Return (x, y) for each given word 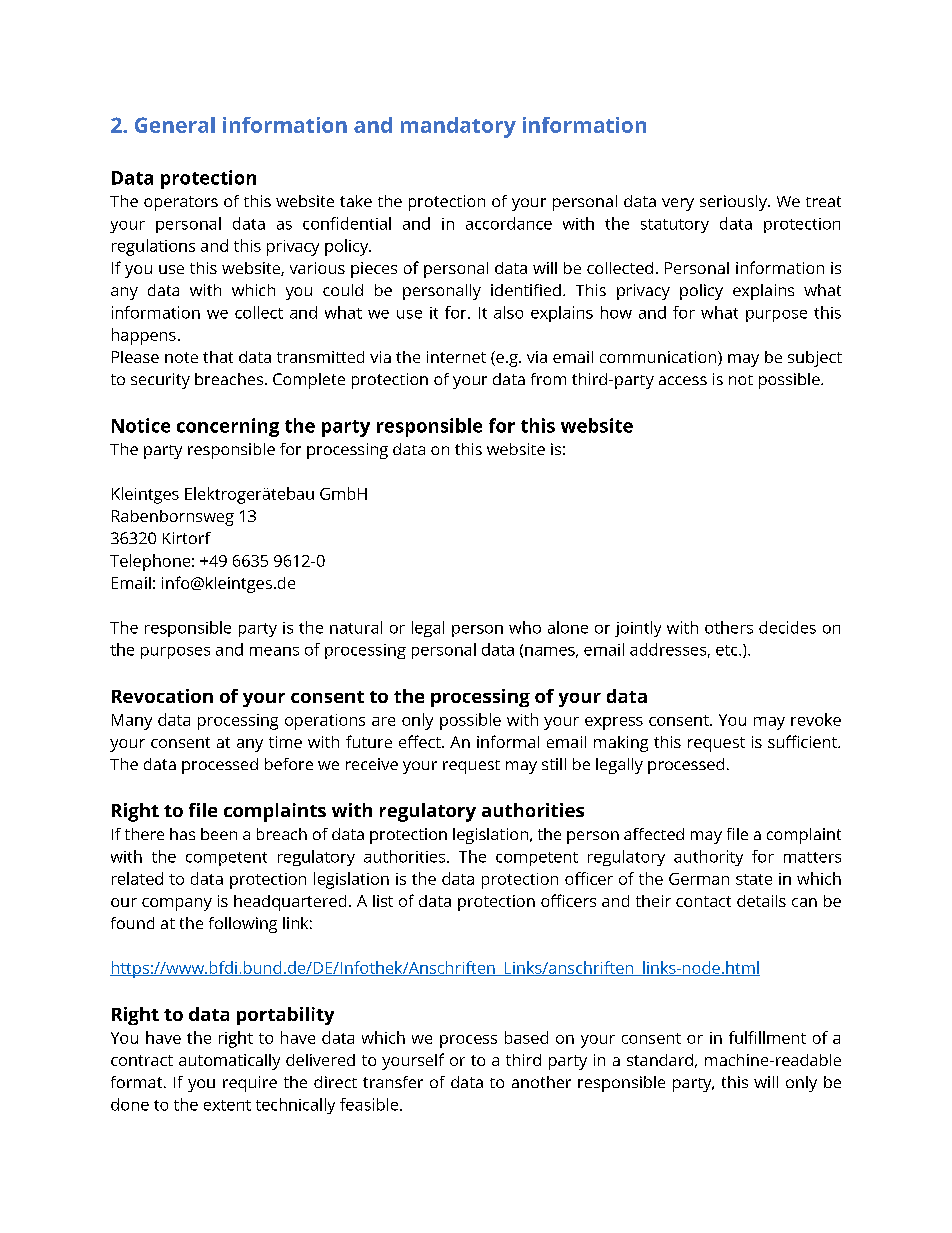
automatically (229, 1062)
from (548, 379)
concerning (228, 427)
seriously (734, 203)
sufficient (803, 741)
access (683, 380)
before (289, 764)
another (541, 1082)
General (175, 125)
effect (421, 741)
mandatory (458, 127)
